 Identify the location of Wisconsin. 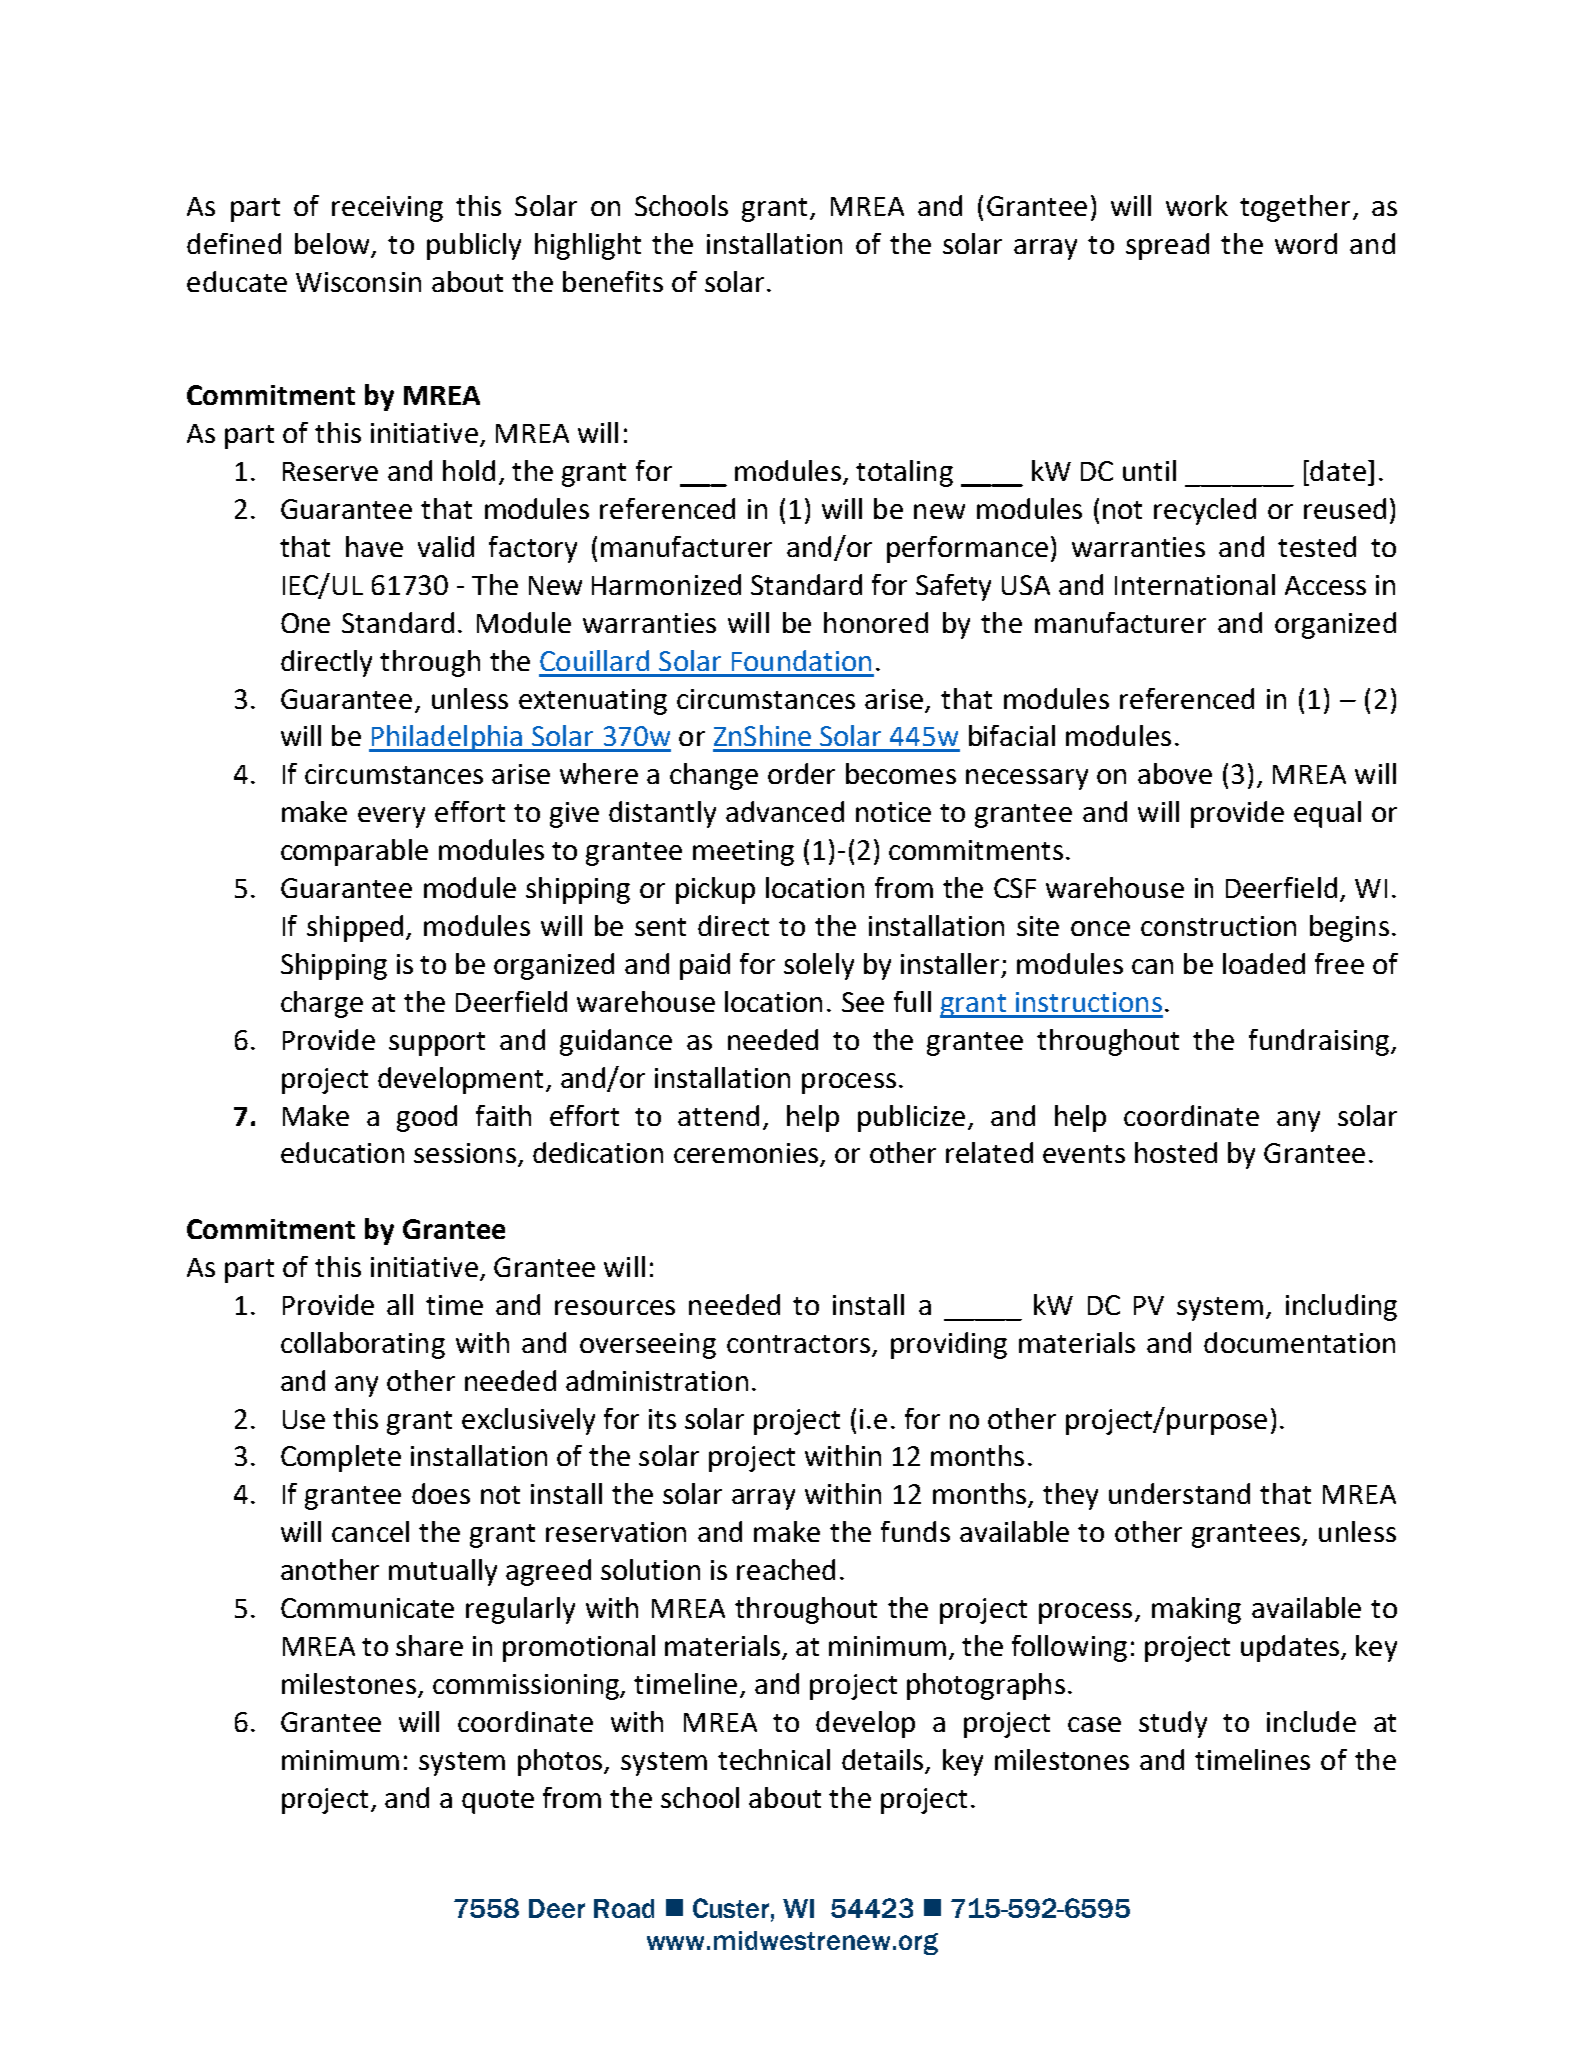
(358, 282).
